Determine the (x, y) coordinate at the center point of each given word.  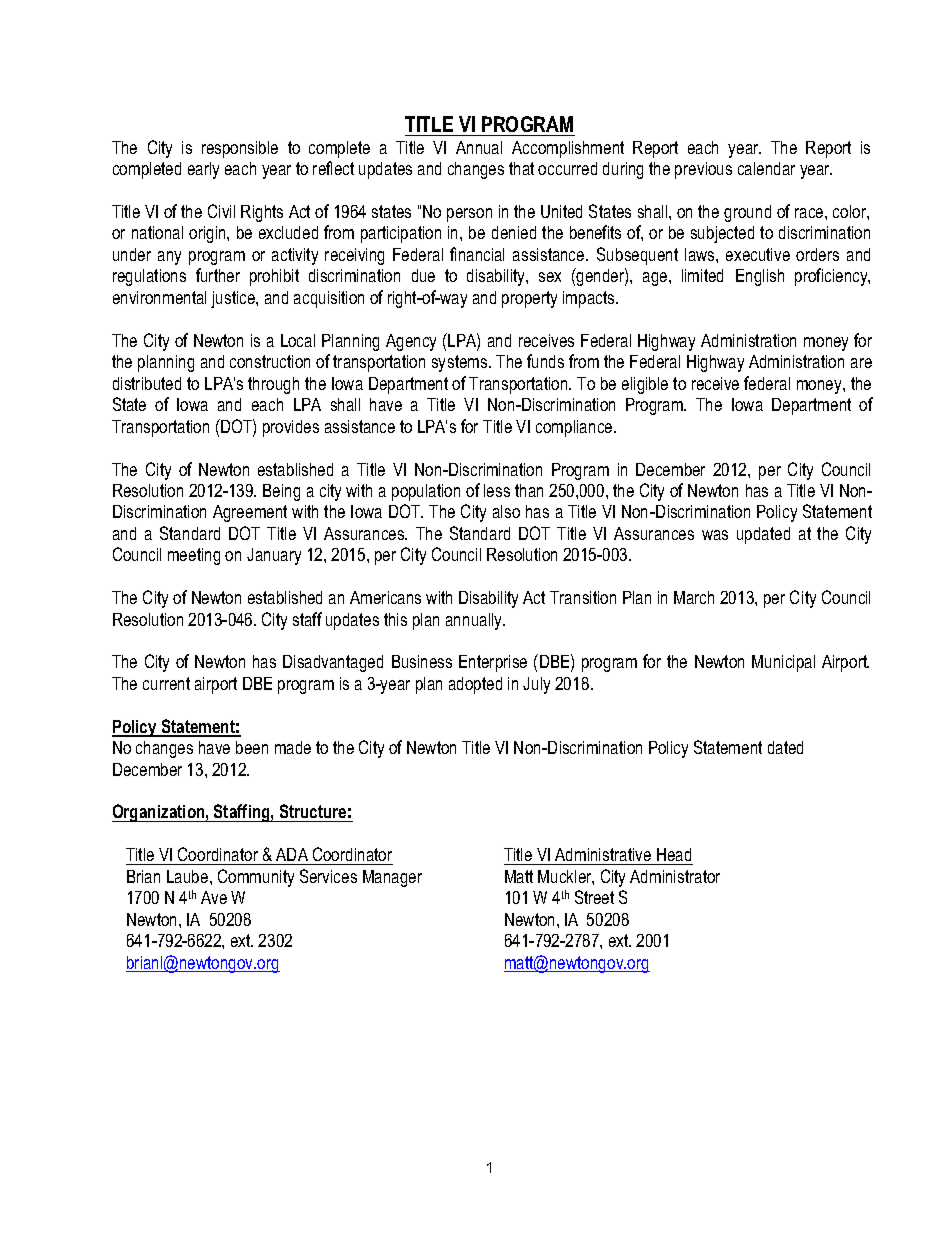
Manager (392, 878)
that (521, 168)
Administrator (675, 876)
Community (256, 878)
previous (703, 170)
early (203, 170)
